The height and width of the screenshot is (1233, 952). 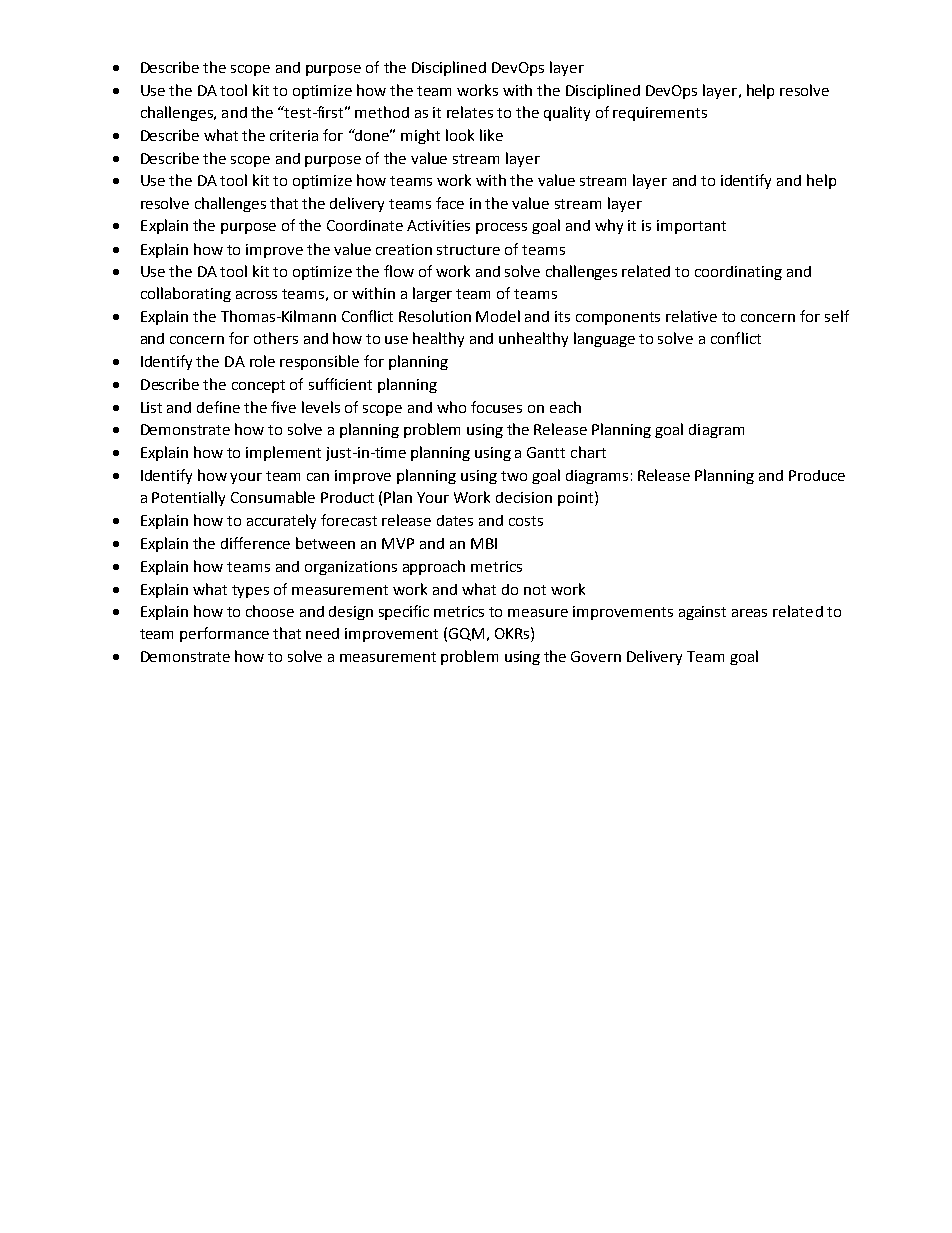 I want to click on Govern, so click(x=596, y=656).
